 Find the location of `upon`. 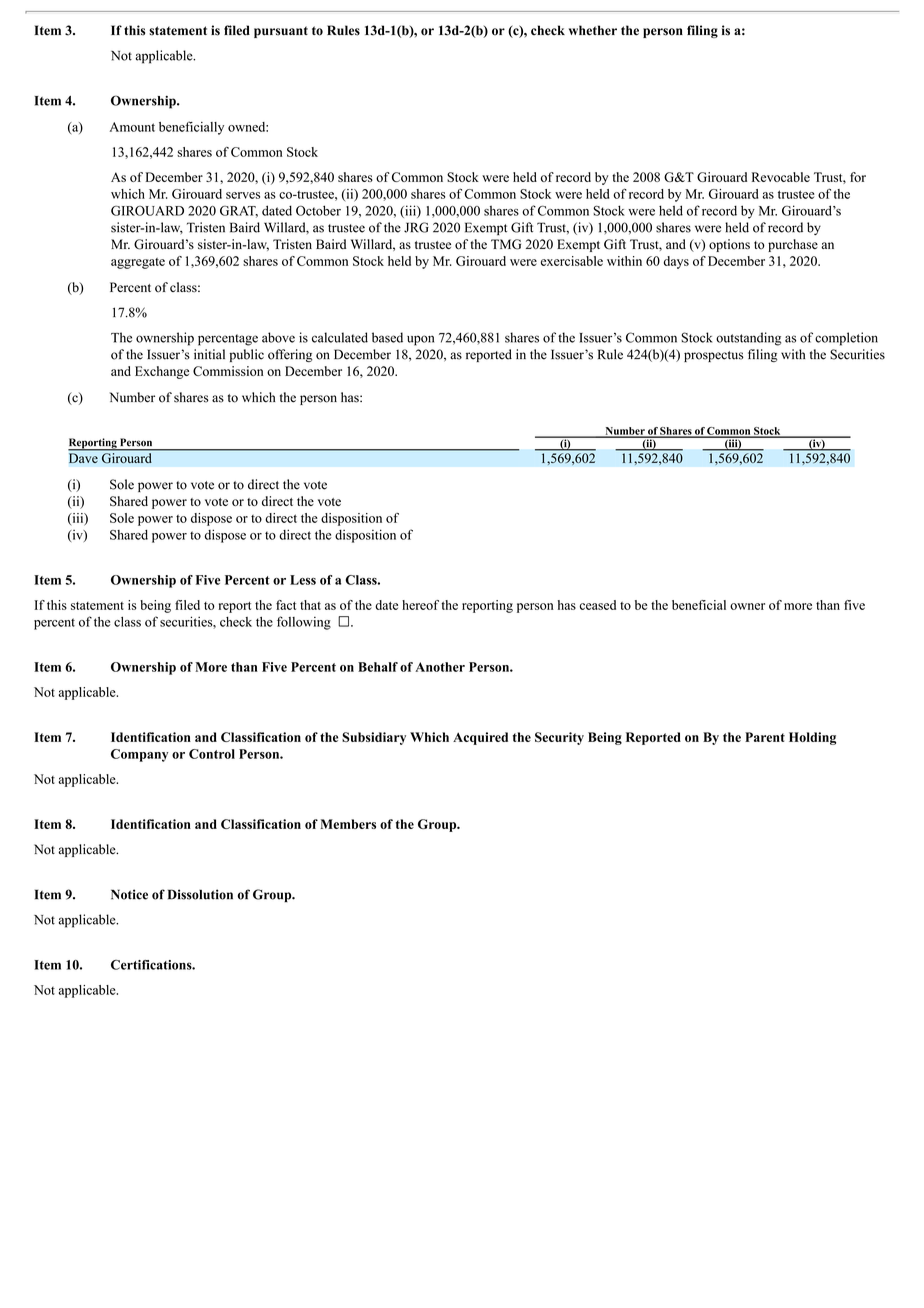

upon is located at coordinates (420, 340).
